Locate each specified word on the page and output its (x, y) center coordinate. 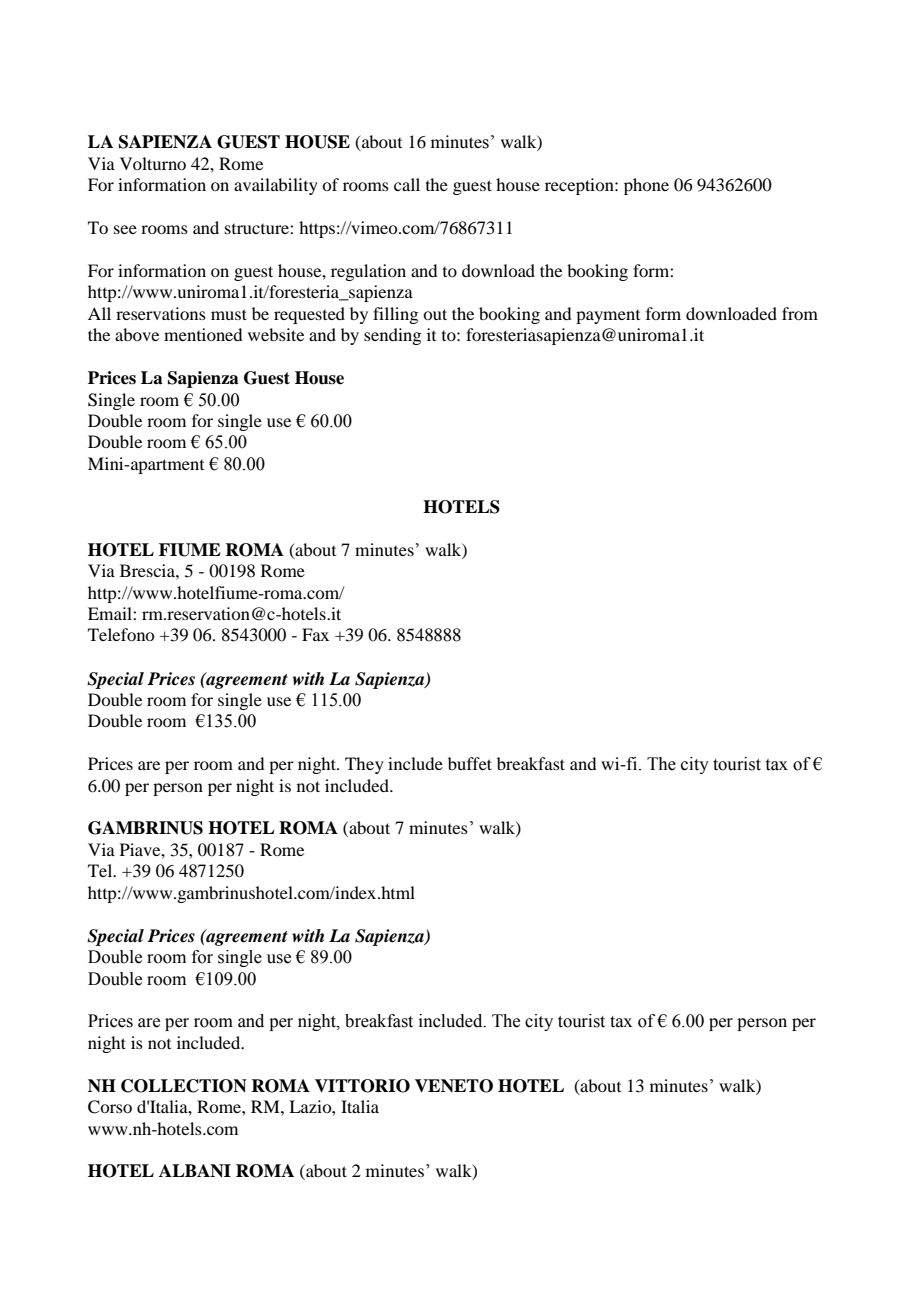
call (407, 184)
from (800, 313)
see (125, 229)
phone (646, 186)
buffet (470, 763)
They (364, 765)
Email (111, 613)
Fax (315, 634)
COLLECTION (184, 1086)
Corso (110, 1107)
